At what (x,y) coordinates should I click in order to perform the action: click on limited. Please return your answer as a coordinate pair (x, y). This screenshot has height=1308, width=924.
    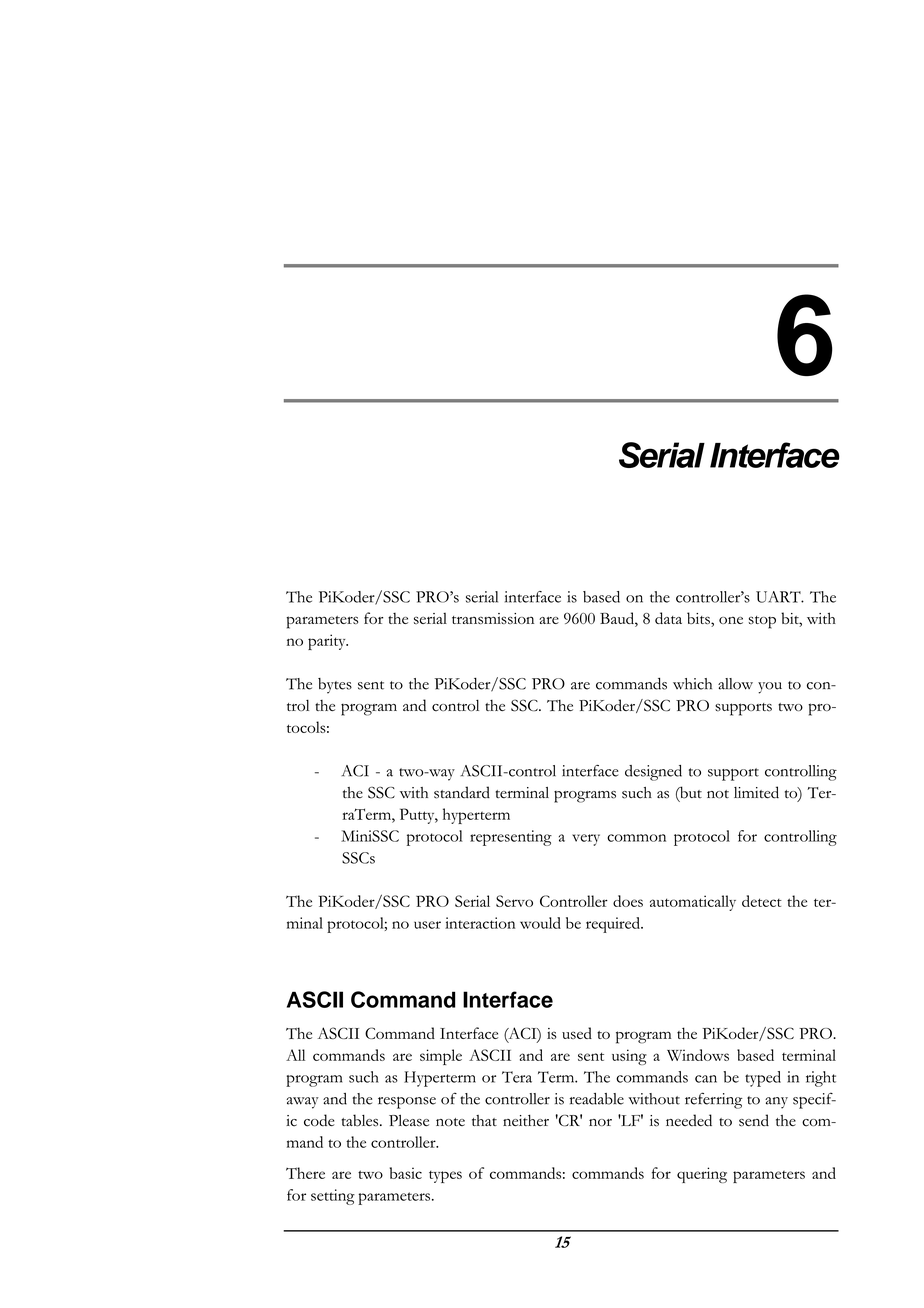
    Looking at the image, I should click on (756, 792).
